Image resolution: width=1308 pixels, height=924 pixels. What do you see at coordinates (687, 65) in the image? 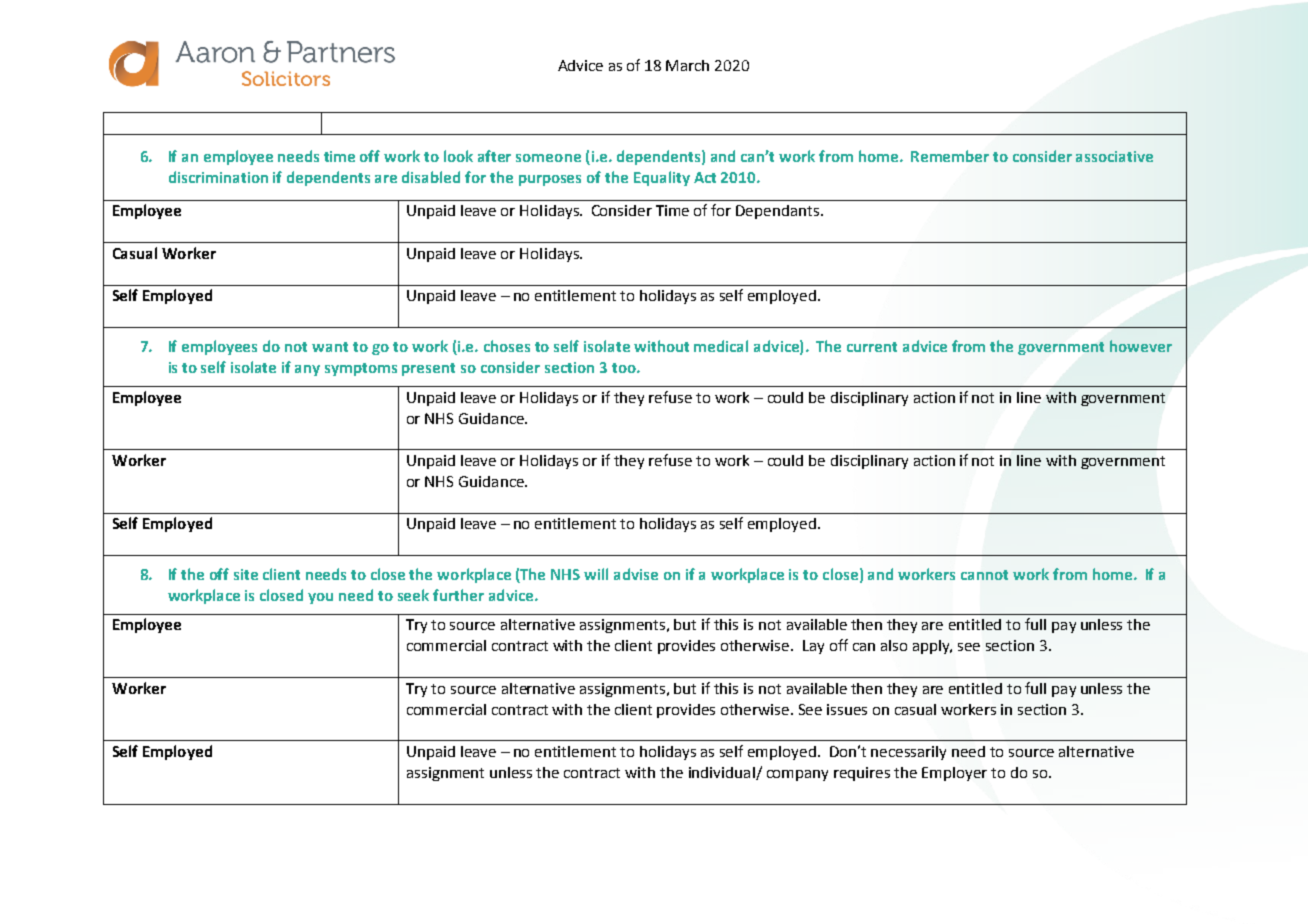
I see `March` at bounding box center [687, 65].
